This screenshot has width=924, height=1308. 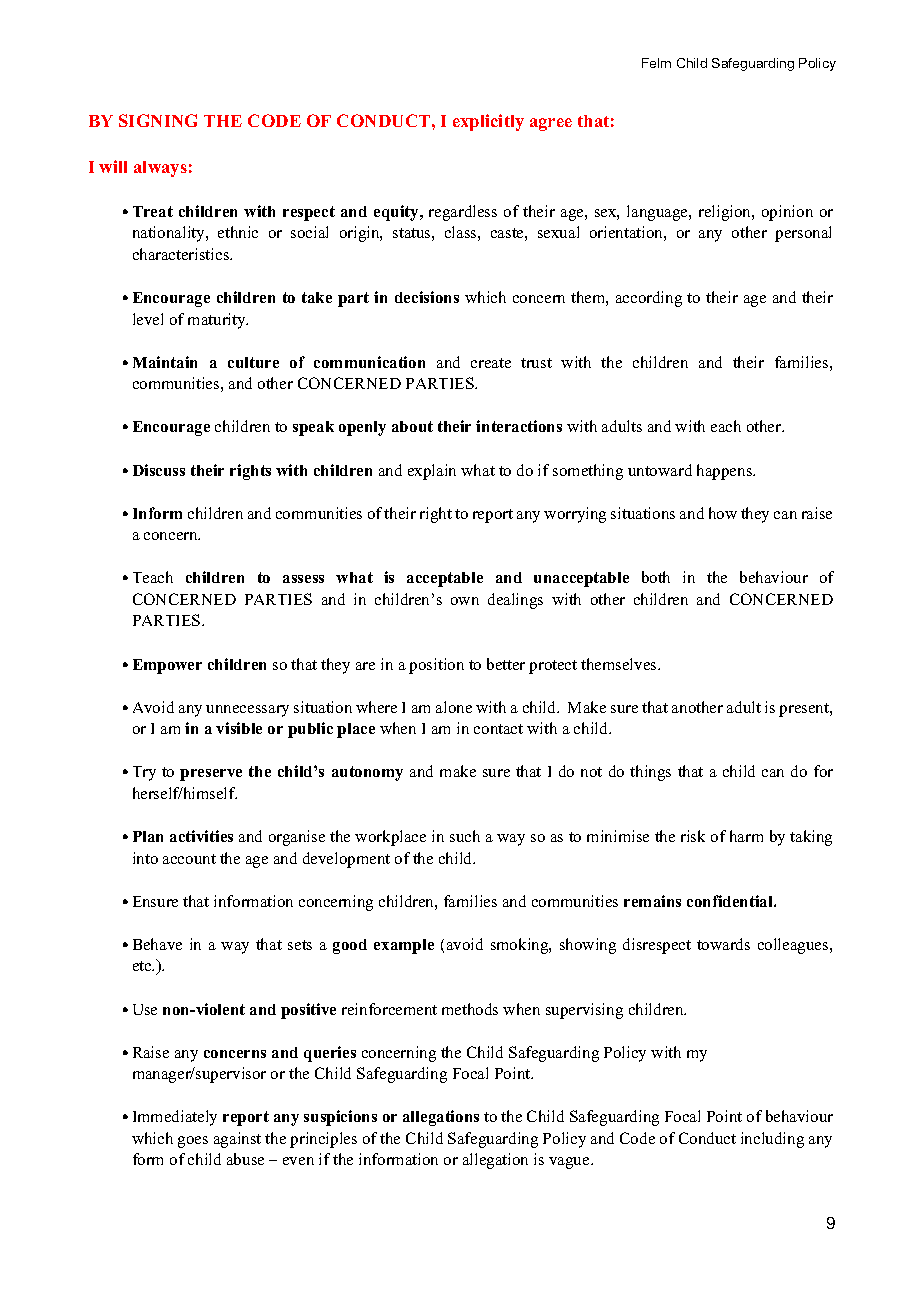 What do you see at coordinates (189, 859) in the screenshot?
I see `account` at bounding box center [189, 859].
